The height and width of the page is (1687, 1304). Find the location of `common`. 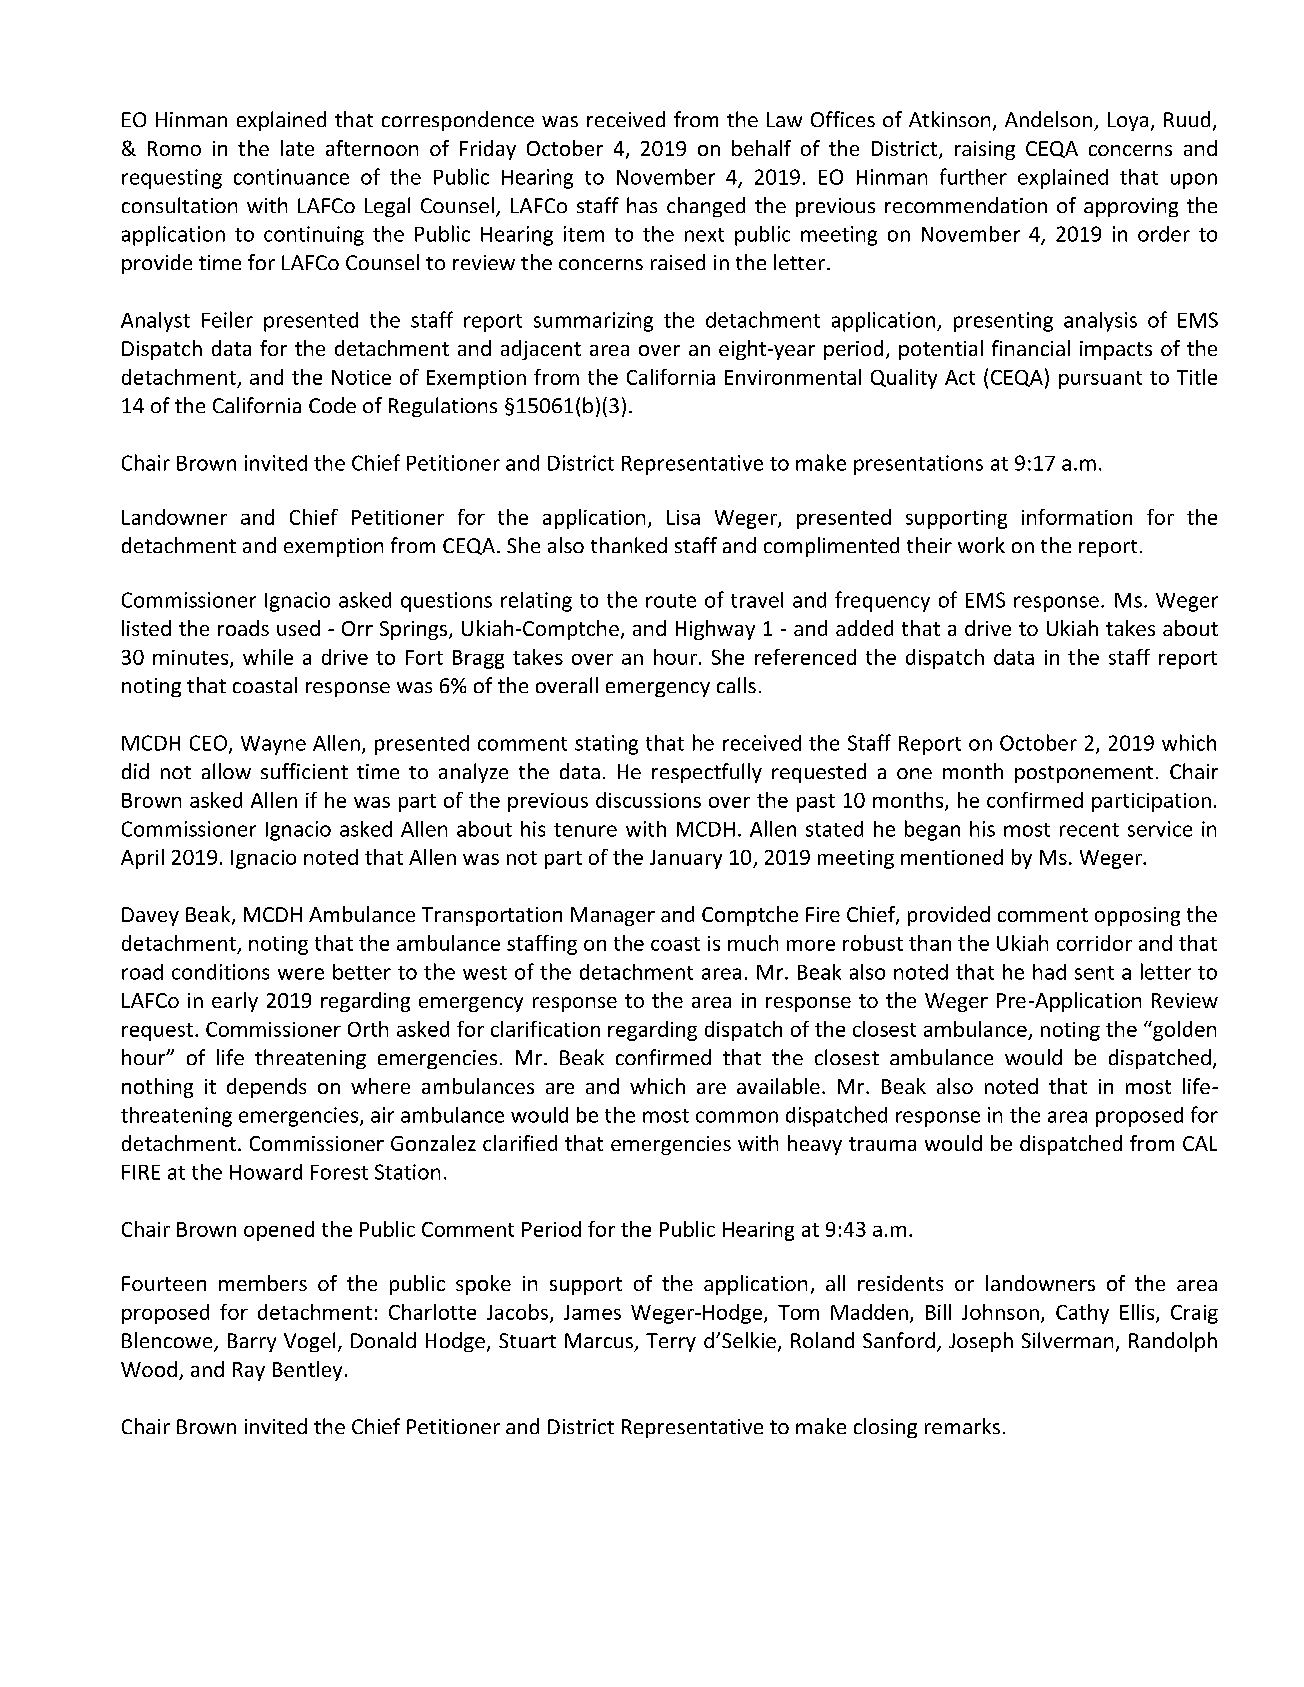

common is located at coordinates (737, 1117).
